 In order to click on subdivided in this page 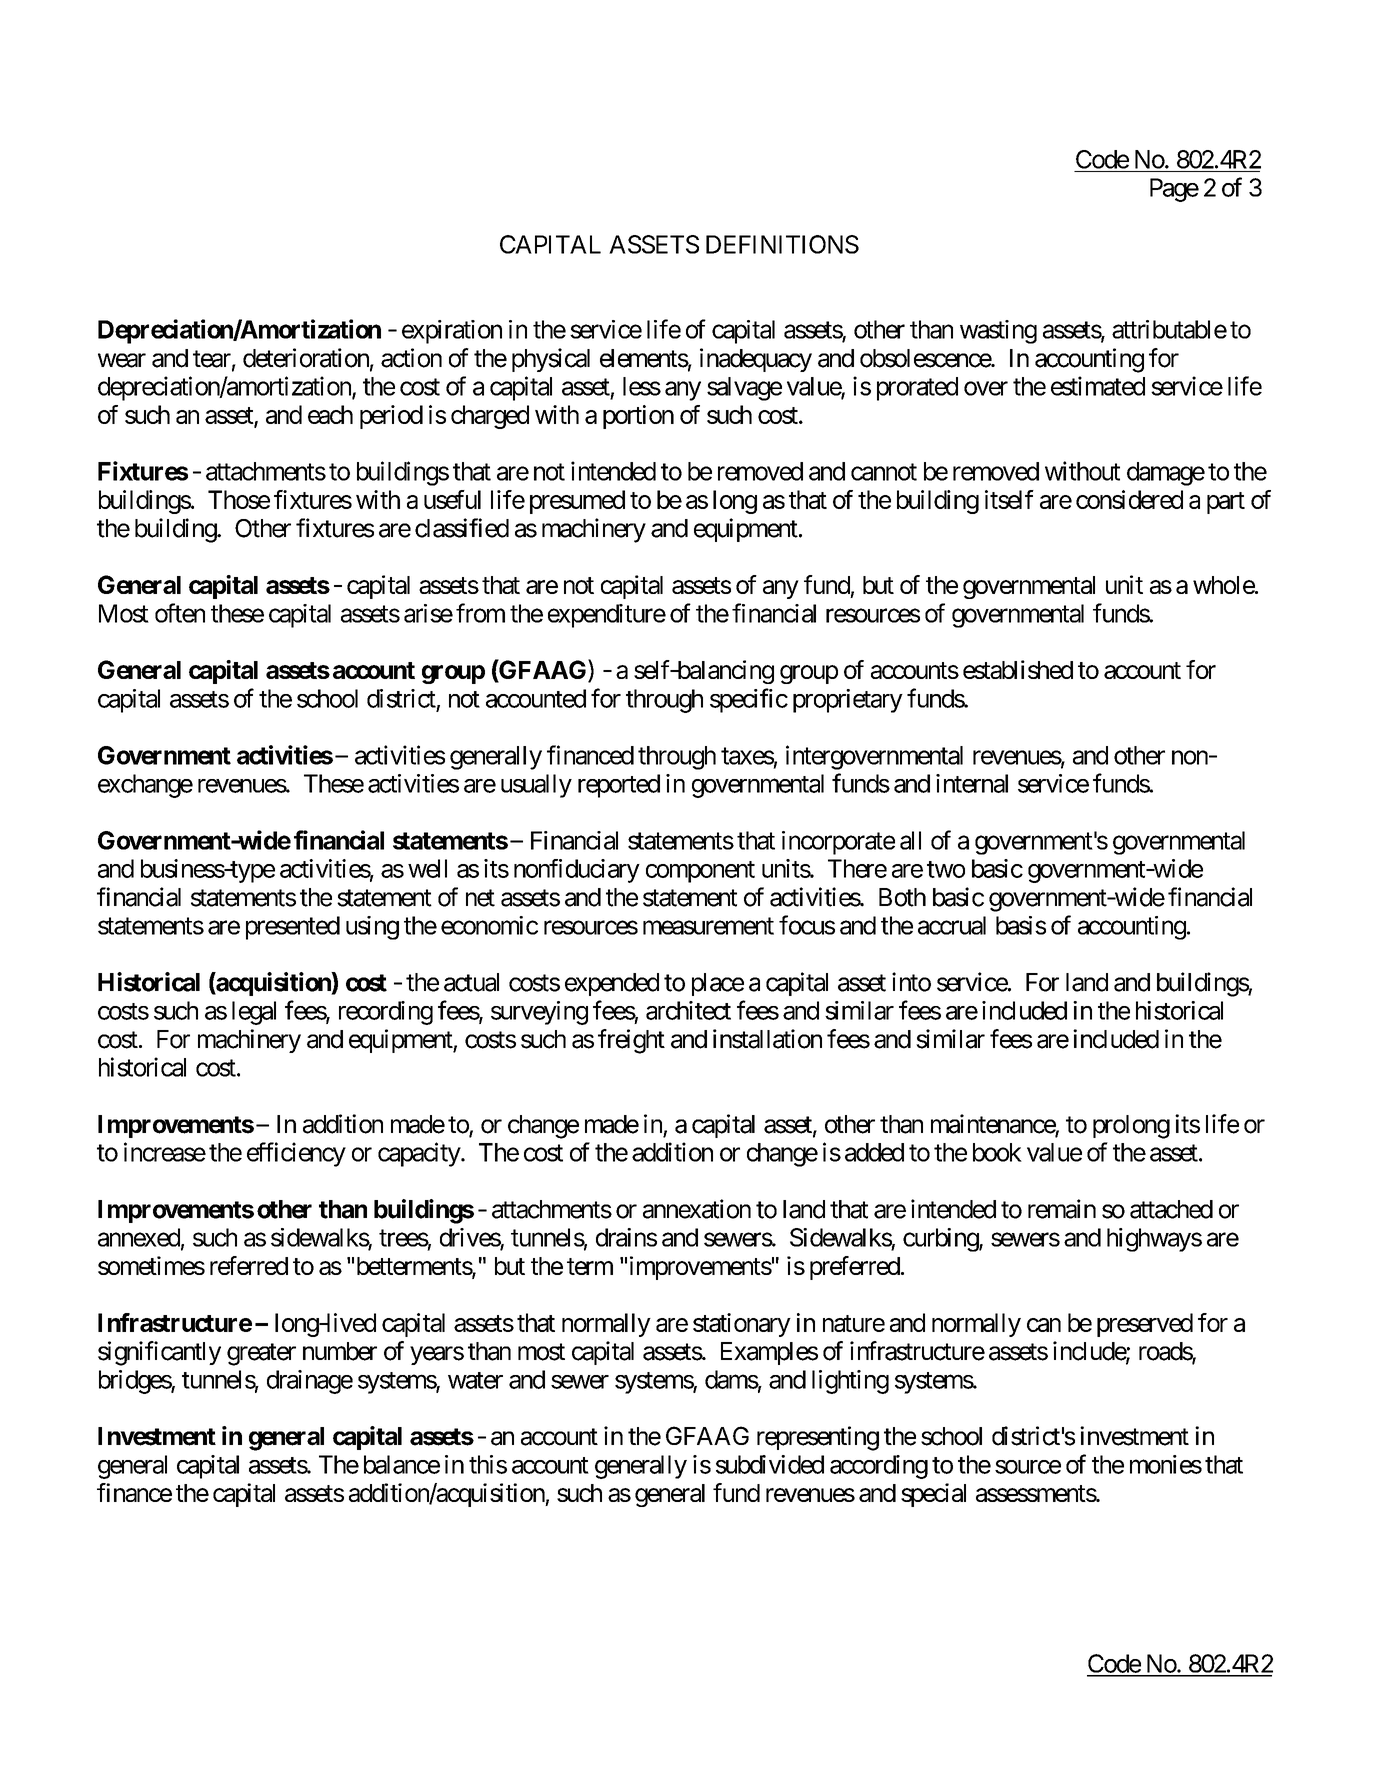, I will do `click(770, 1464)`.
